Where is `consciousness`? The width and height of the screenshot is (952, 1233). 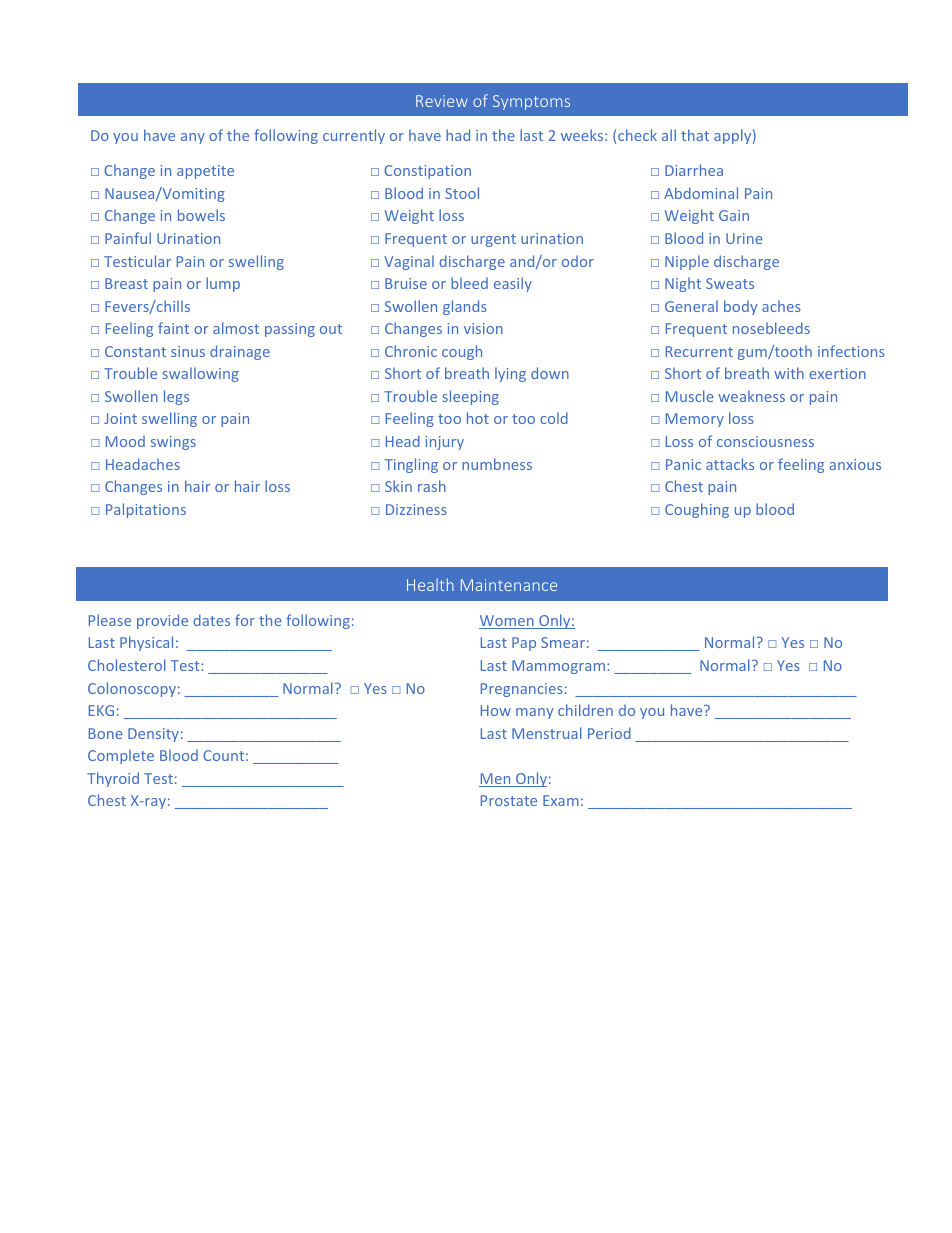 consciousness is located at coordinates (765, 441).
